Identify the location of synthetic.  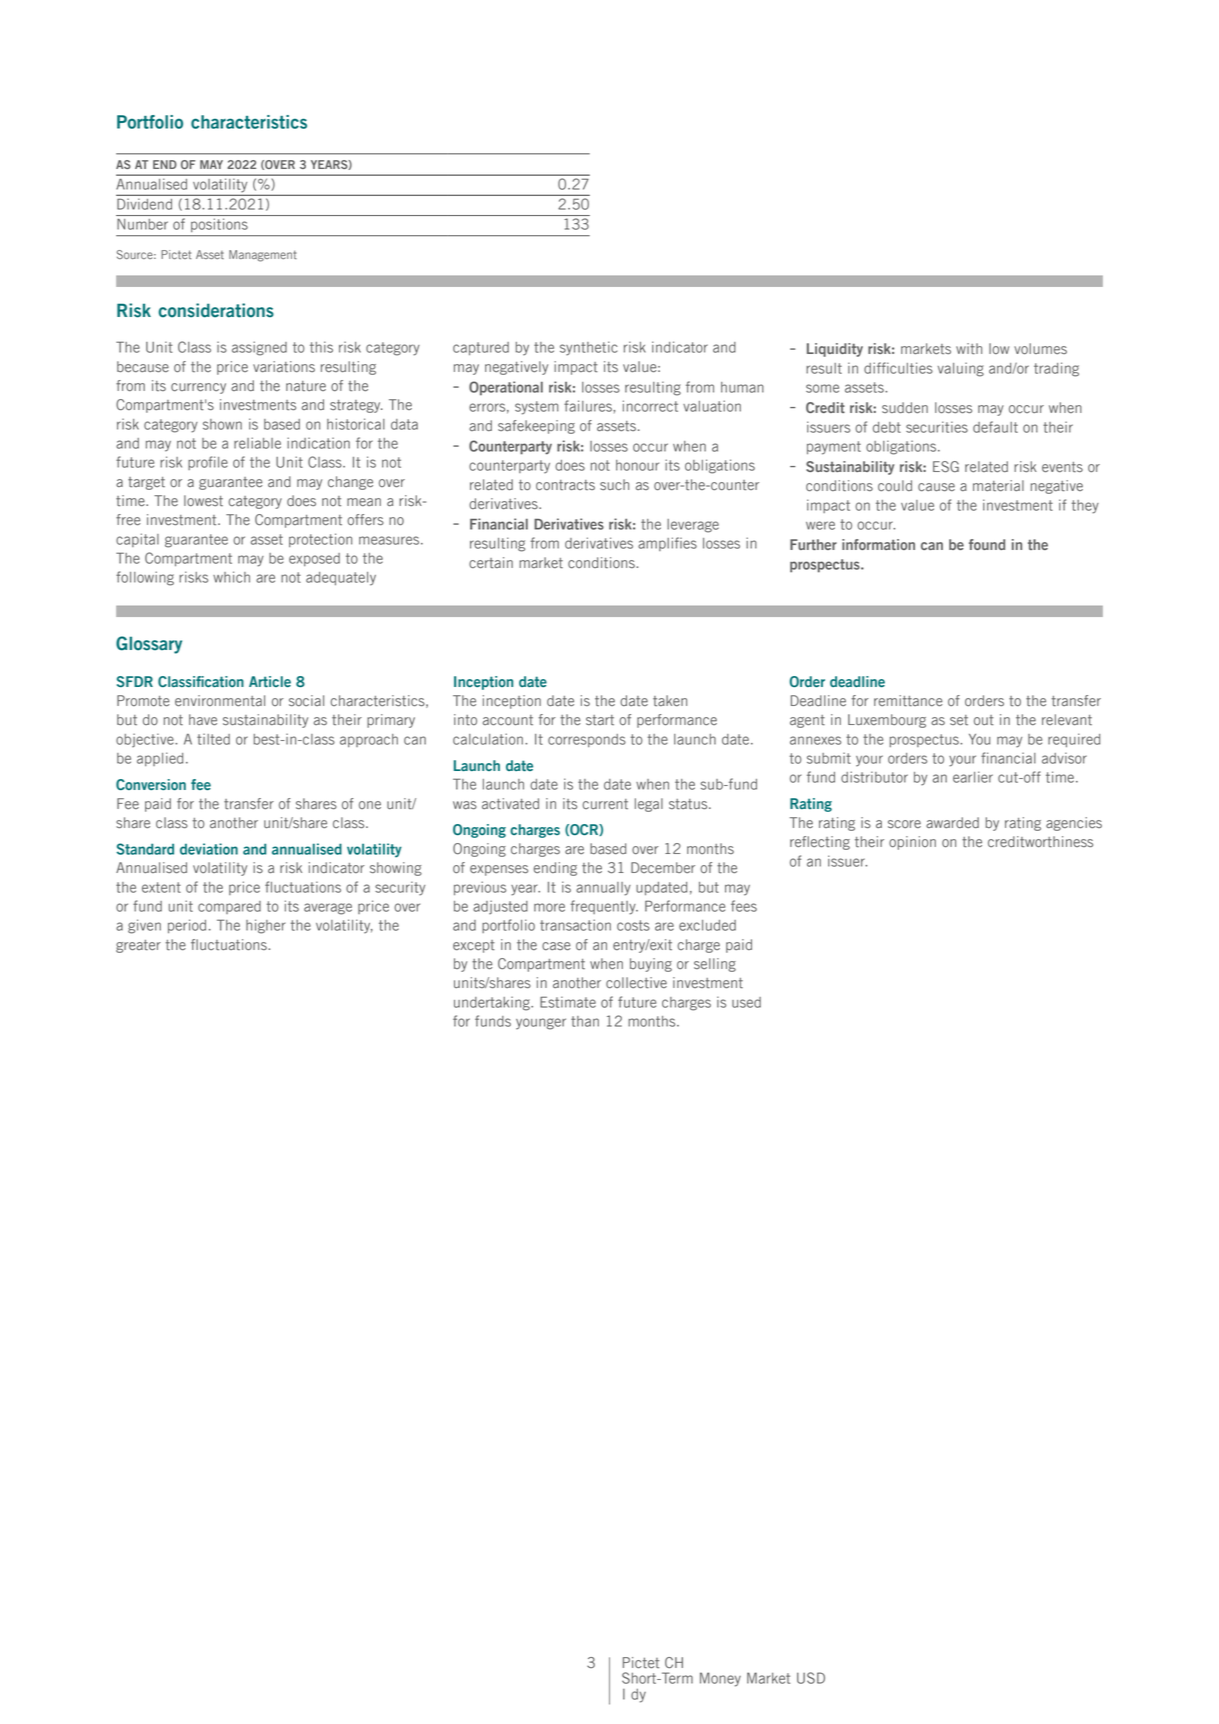
(589, 348).
